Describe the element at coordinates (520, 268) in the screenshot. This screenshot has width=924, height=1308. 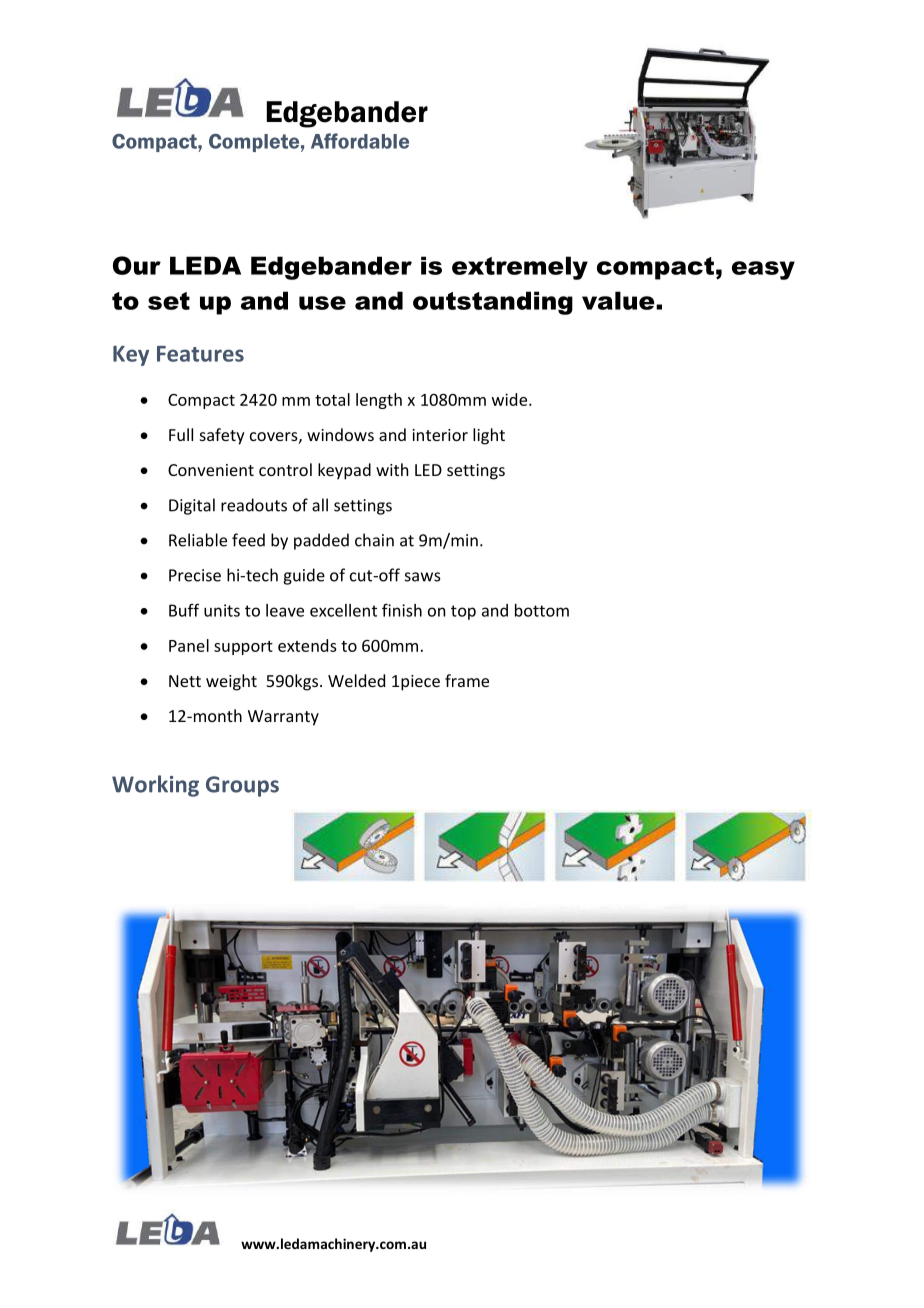
I see `extremely` at that location.
